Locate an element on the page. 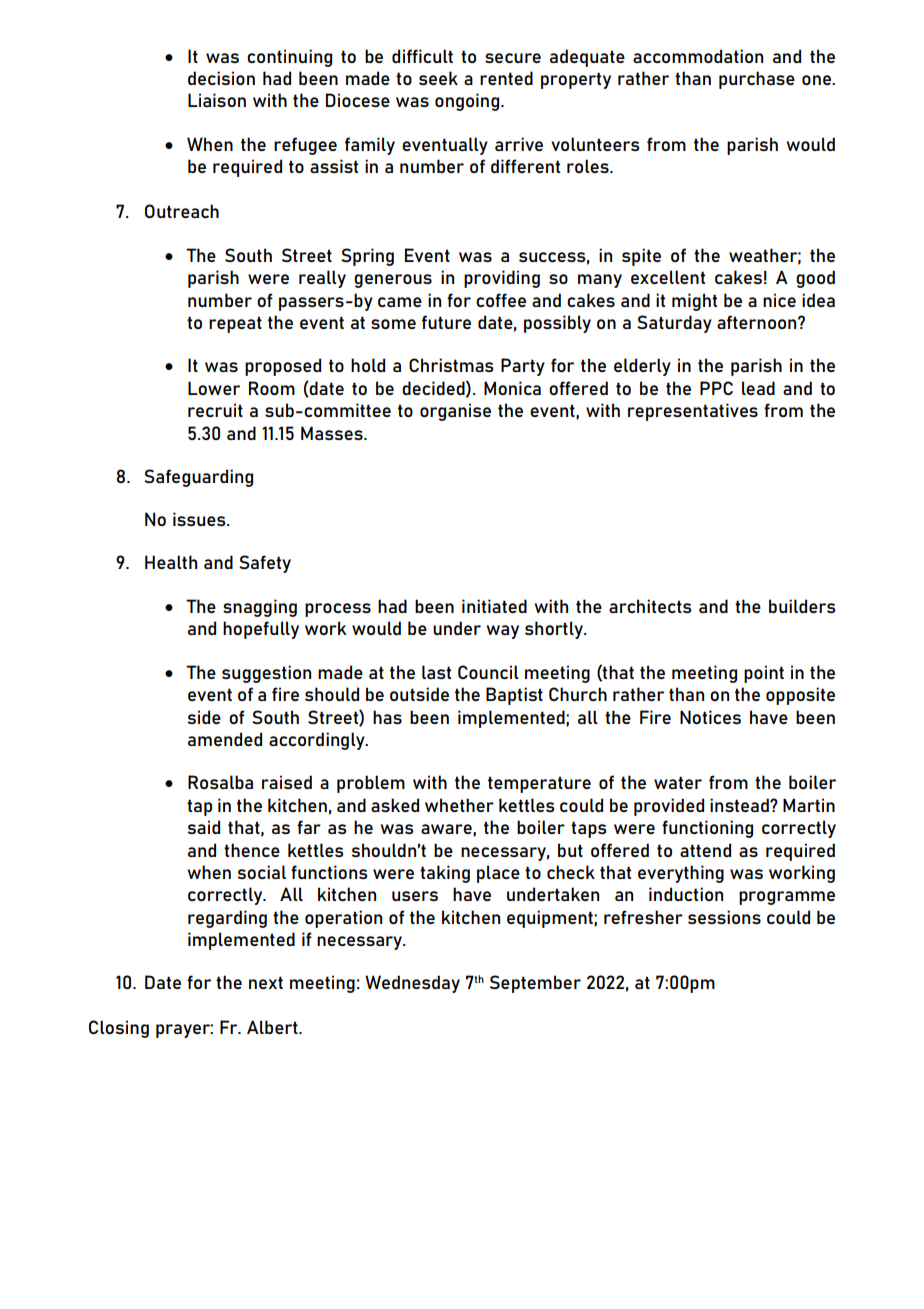  purchase is located at coordinates (757, 80).
